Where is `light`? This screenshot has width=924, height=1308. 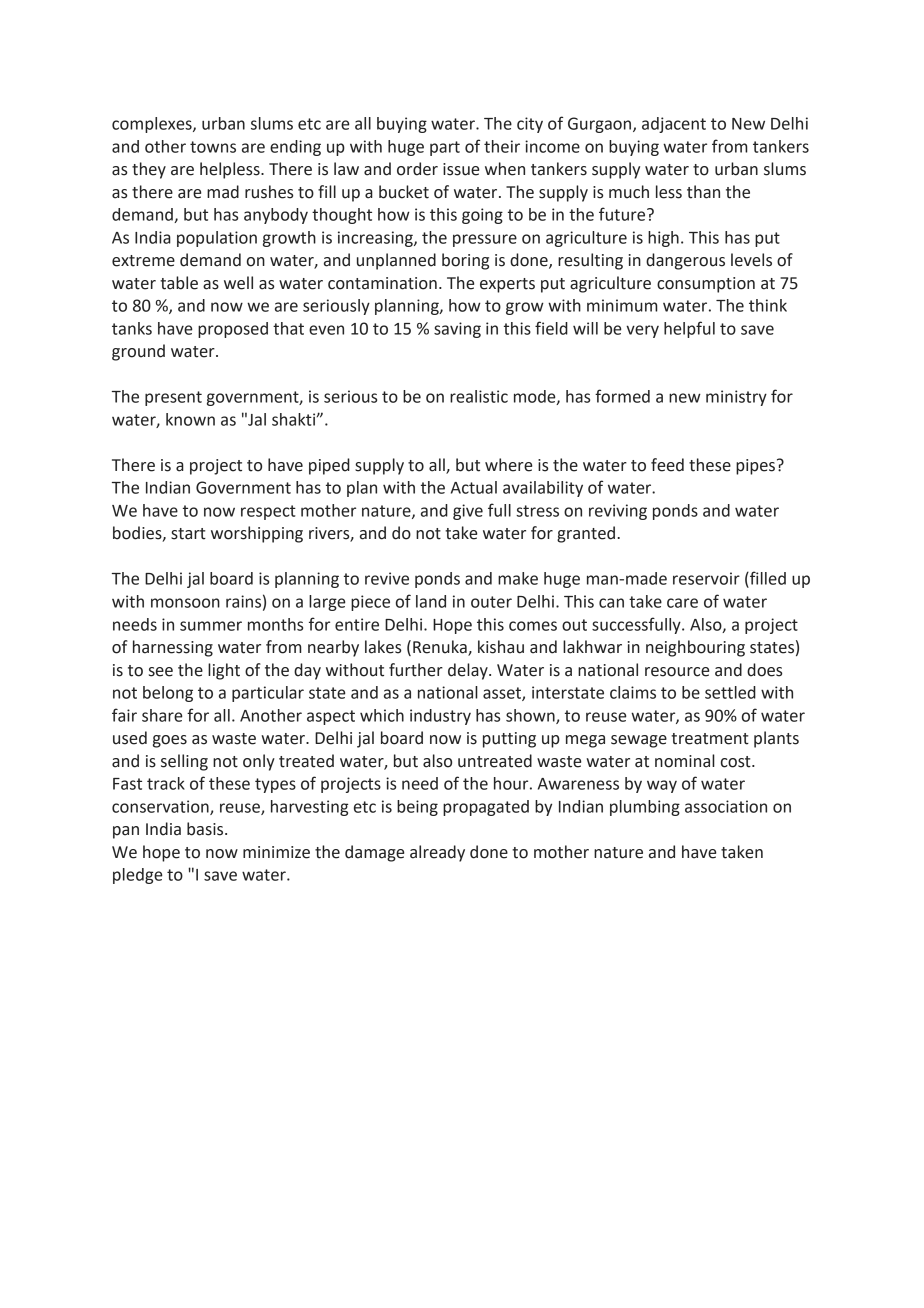
light is located at coordinates (224, 671).
